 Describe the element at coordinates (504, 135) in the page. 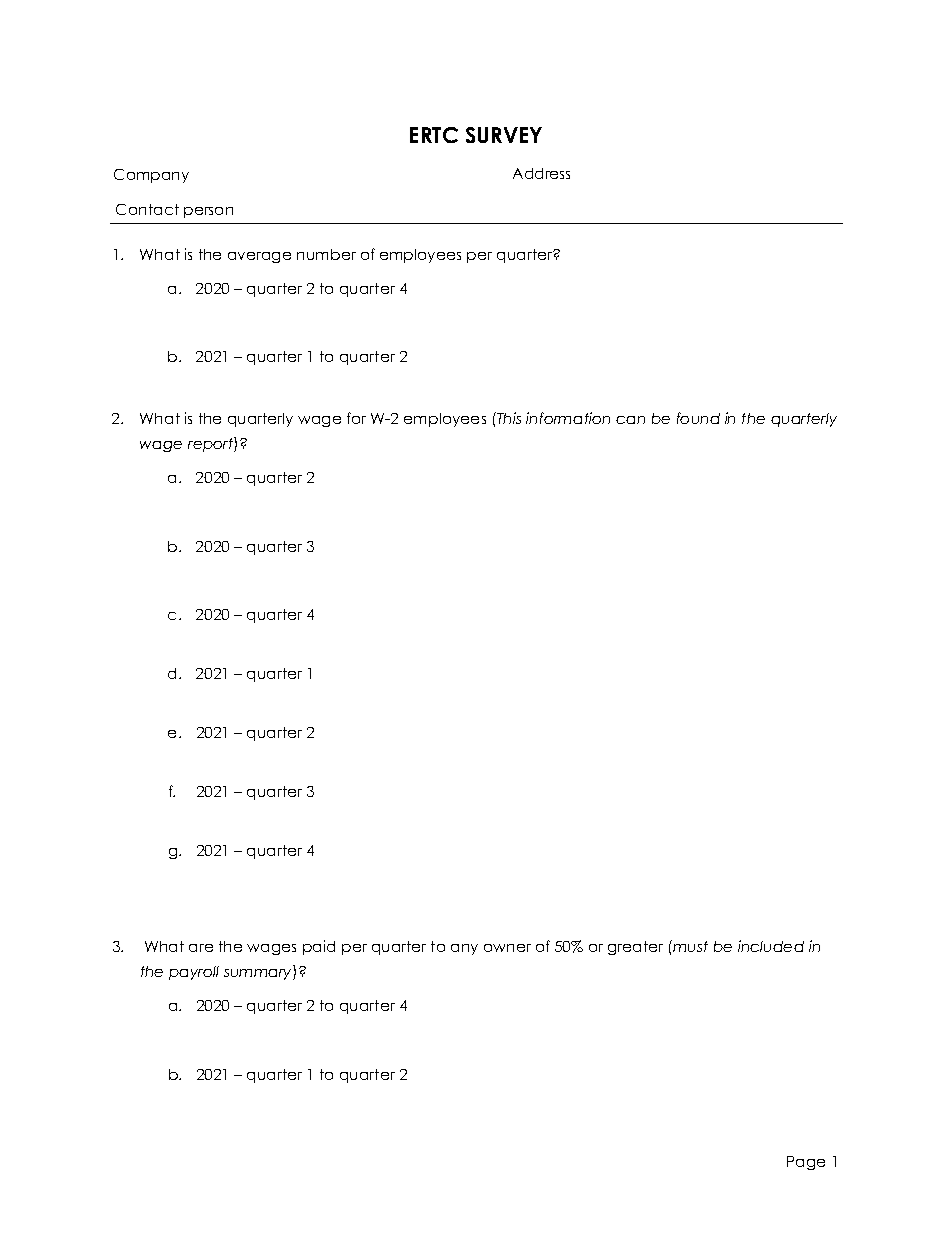

I see `SURVEY` at that location.
